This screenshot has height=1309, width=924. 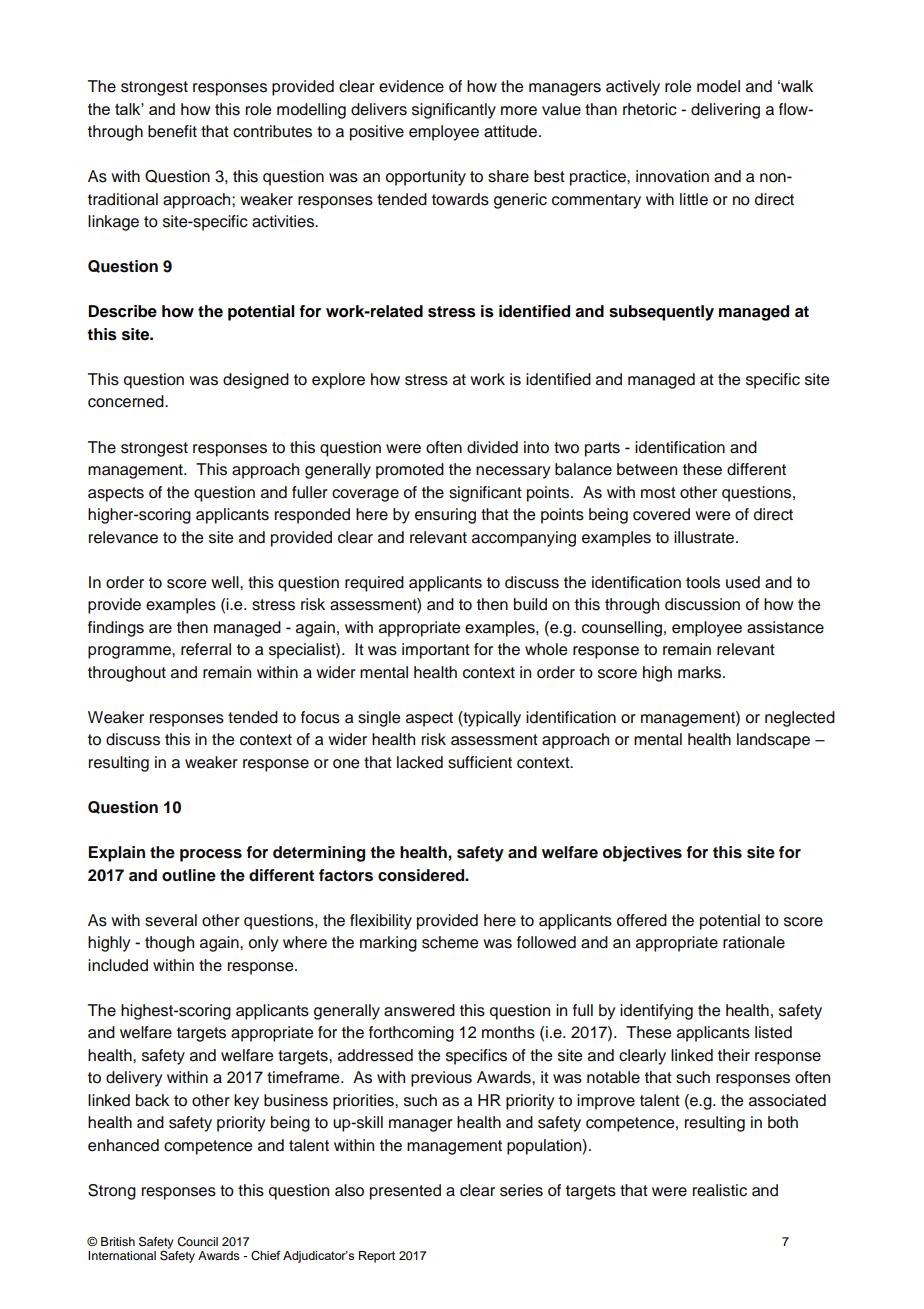 I want to click on referral, so click(x=206, y=649).
